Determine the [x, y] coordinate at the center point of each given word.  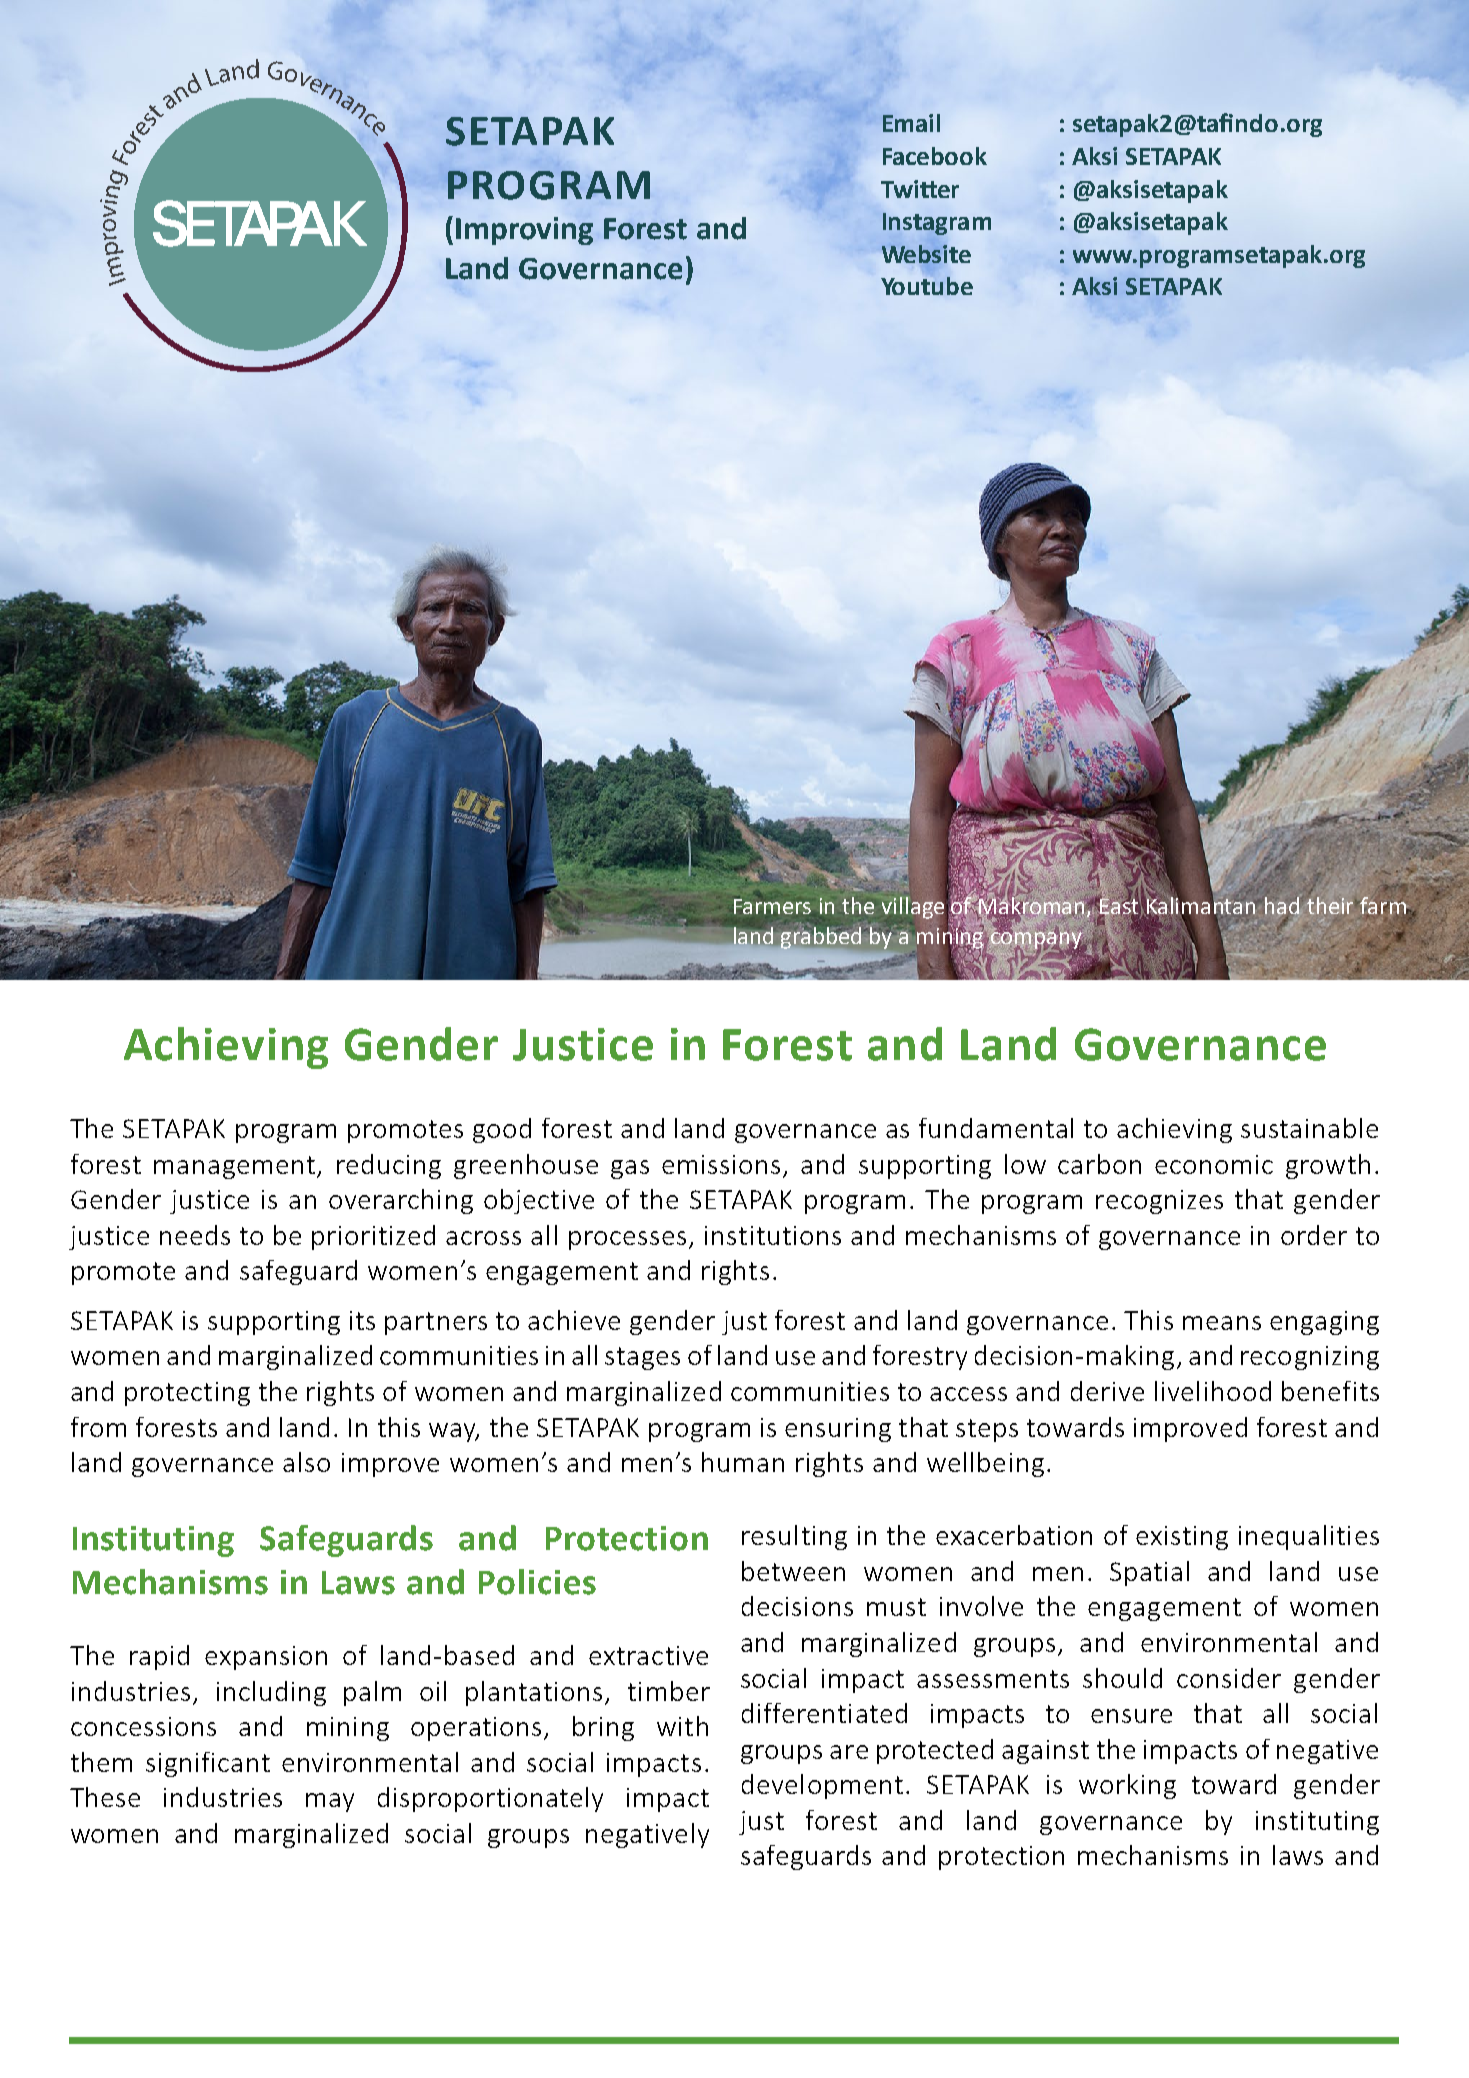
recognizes [1159, 1202]
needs [195, 1235]
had [1282, 905]
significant [208, 1764]
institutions [773, 1235]
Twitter [920, 189]
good [502, 1130]
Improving [524, 231]
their [1332, 905]
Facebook [935, 156]
